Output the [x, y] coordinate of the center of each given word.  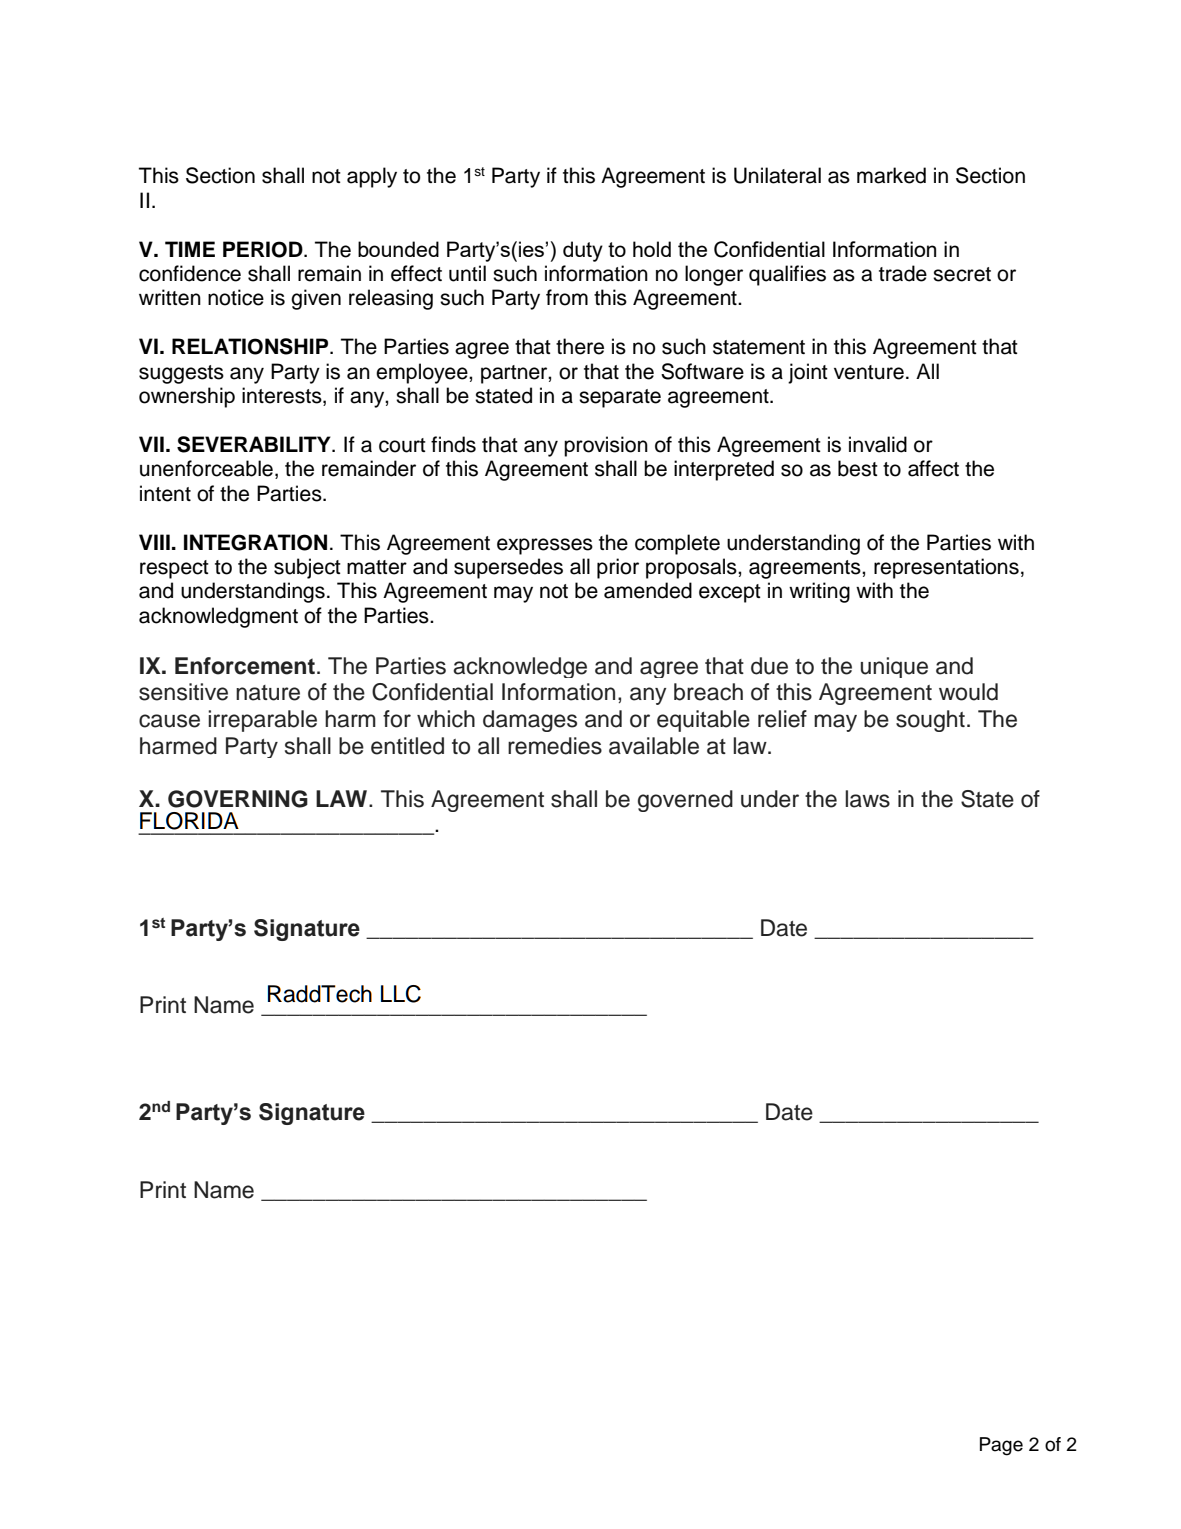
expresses [545, 546]
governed [685, 801]
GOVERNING [238, 799]
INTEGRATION [255, 542]
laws [867, 799]
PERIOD [264, 249]
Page [1001, 1446]
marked [891, 175]
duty [583, 251]
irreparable [262, 721]
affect [933, 468]
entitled [407, 746]
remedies [555, 746]
